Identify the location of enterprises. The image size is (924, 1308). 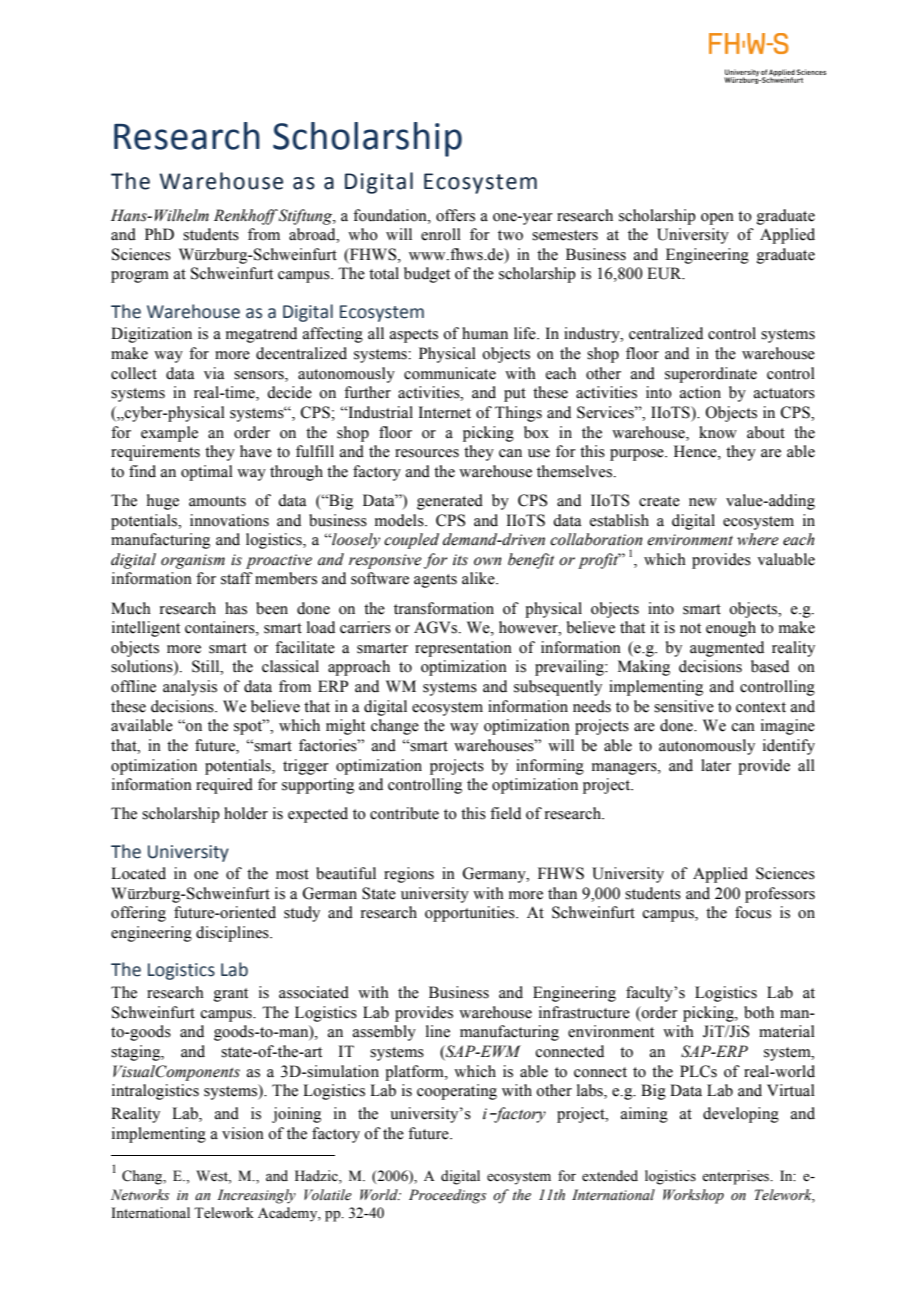
(737, 1177).
